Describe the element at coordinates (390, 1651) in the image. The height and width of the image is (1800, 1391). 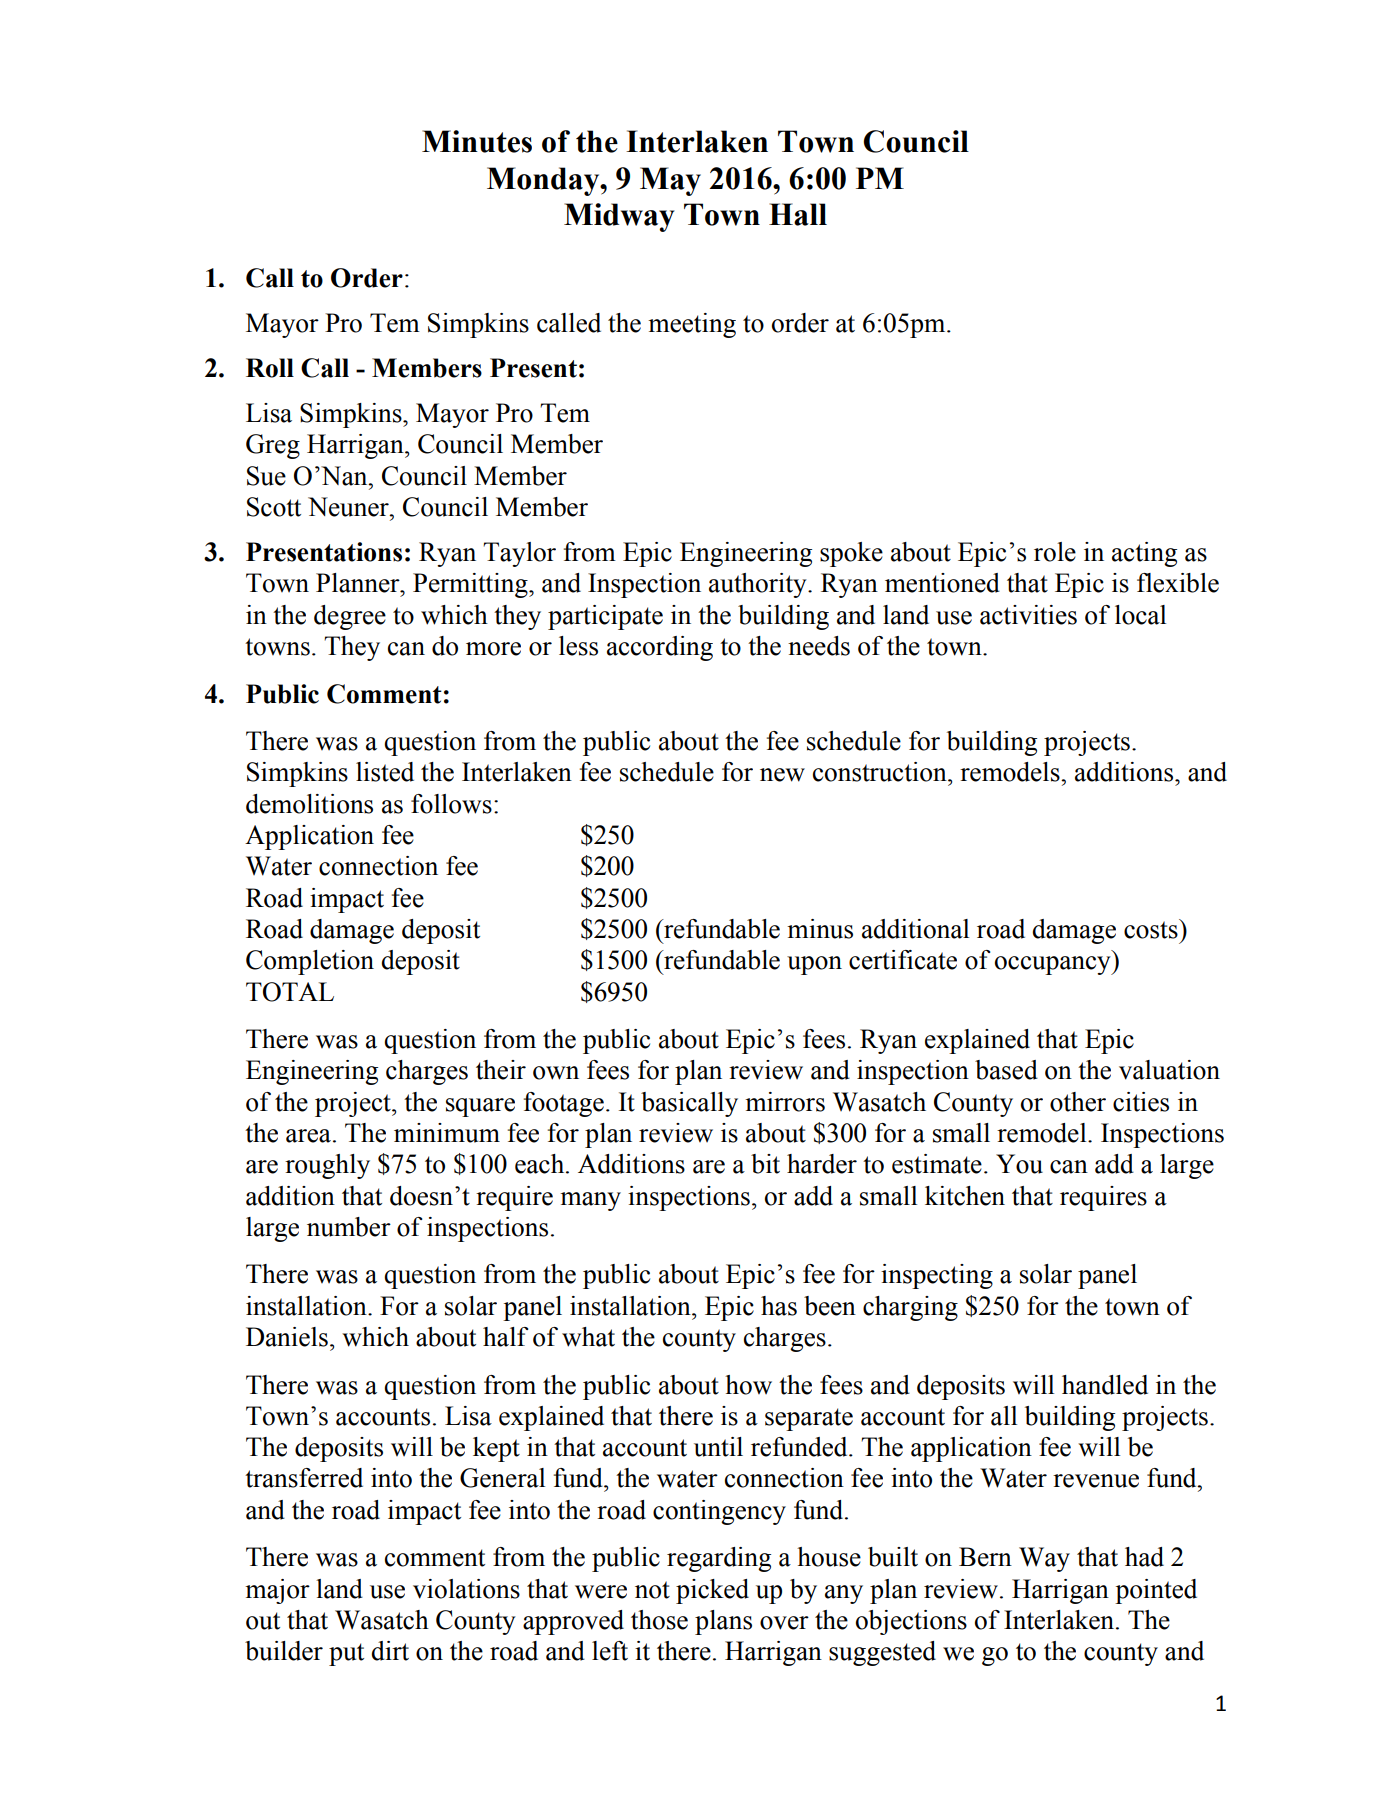
I see `dirt` at that location.
